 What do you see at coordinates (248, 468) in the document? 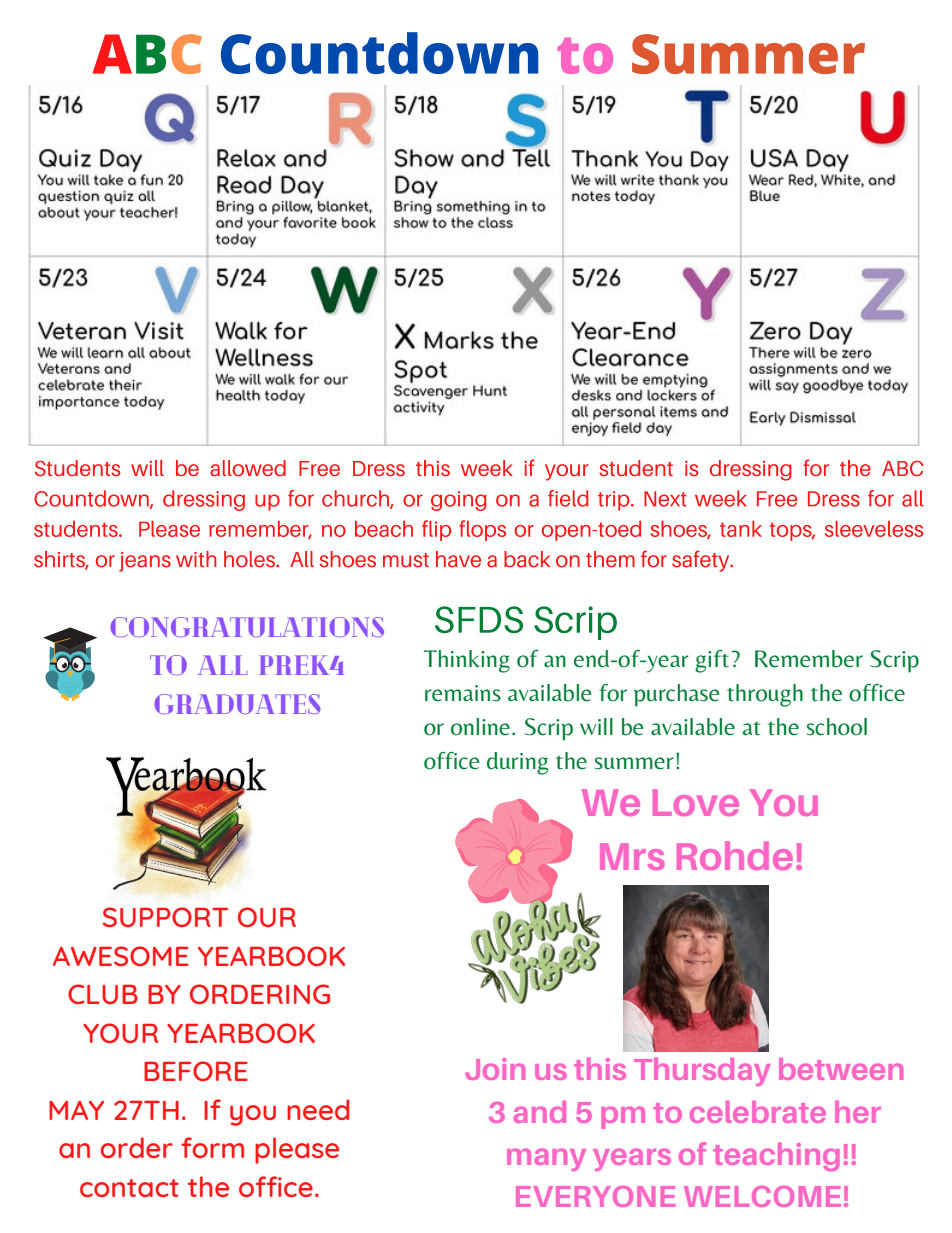
I see `allowed` at bounding box center [248, 468].
